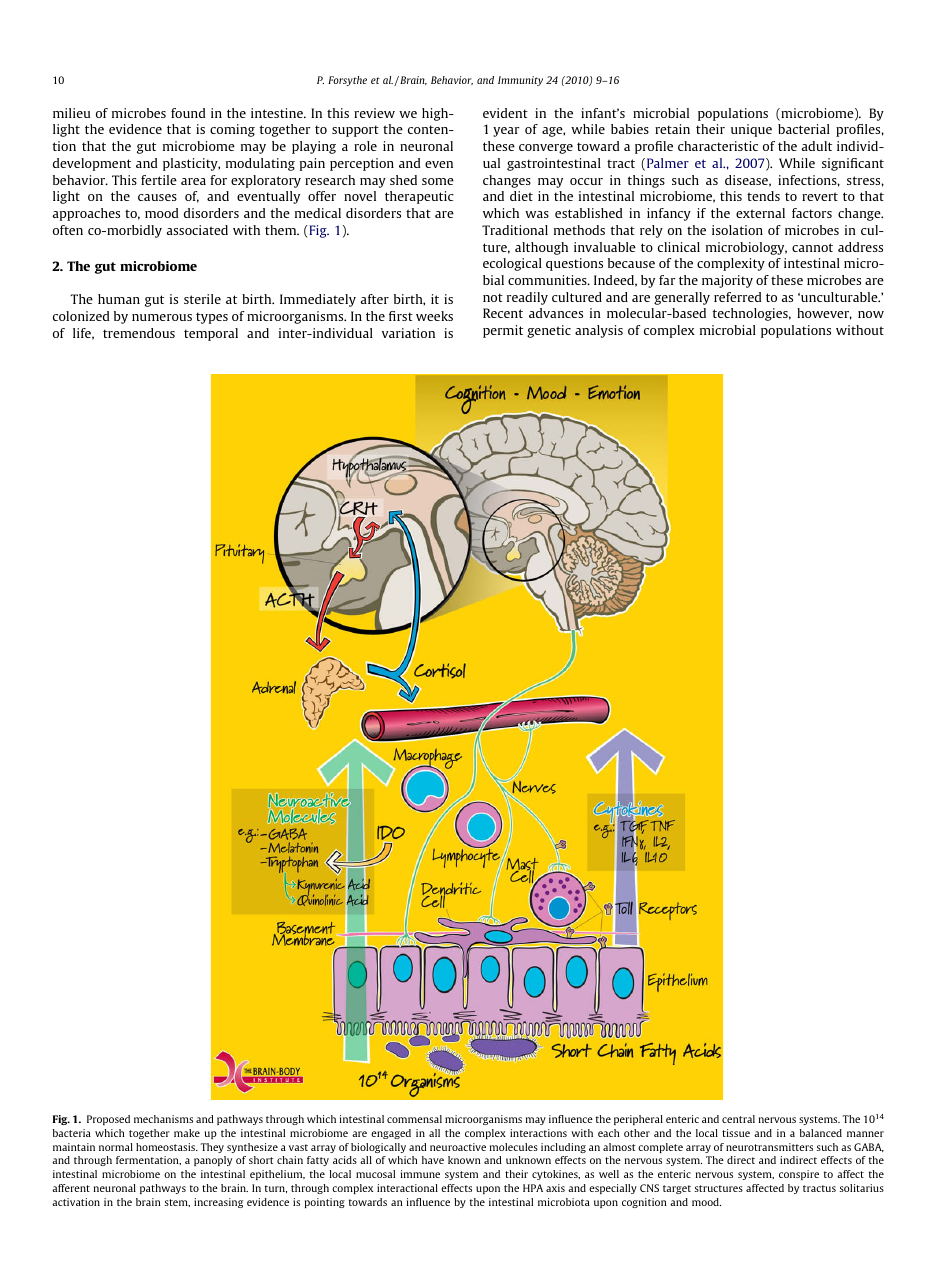  I want to click on permit, so click(503, 331).
